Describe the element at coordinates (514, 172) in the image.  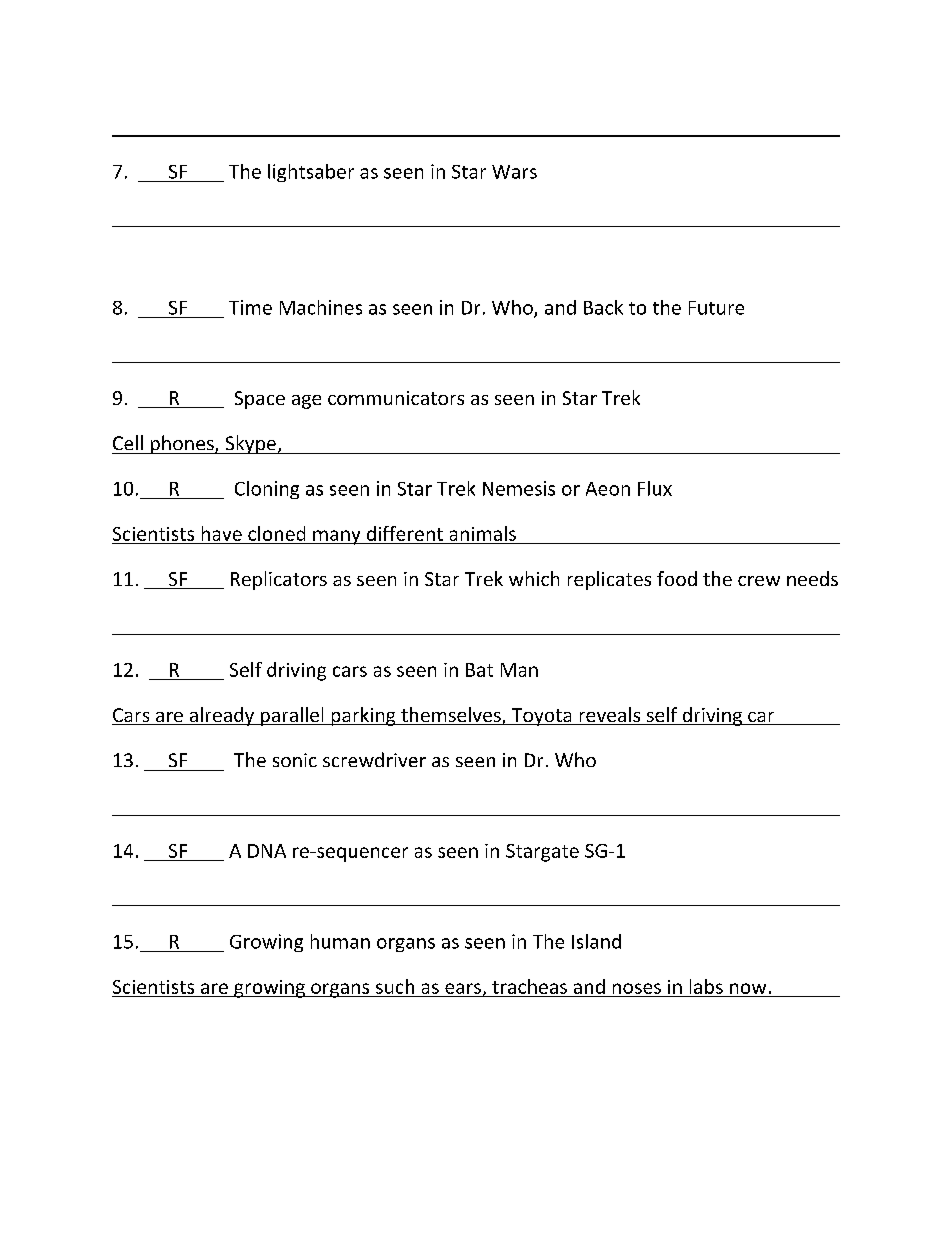
I see `Wars` at that location.
